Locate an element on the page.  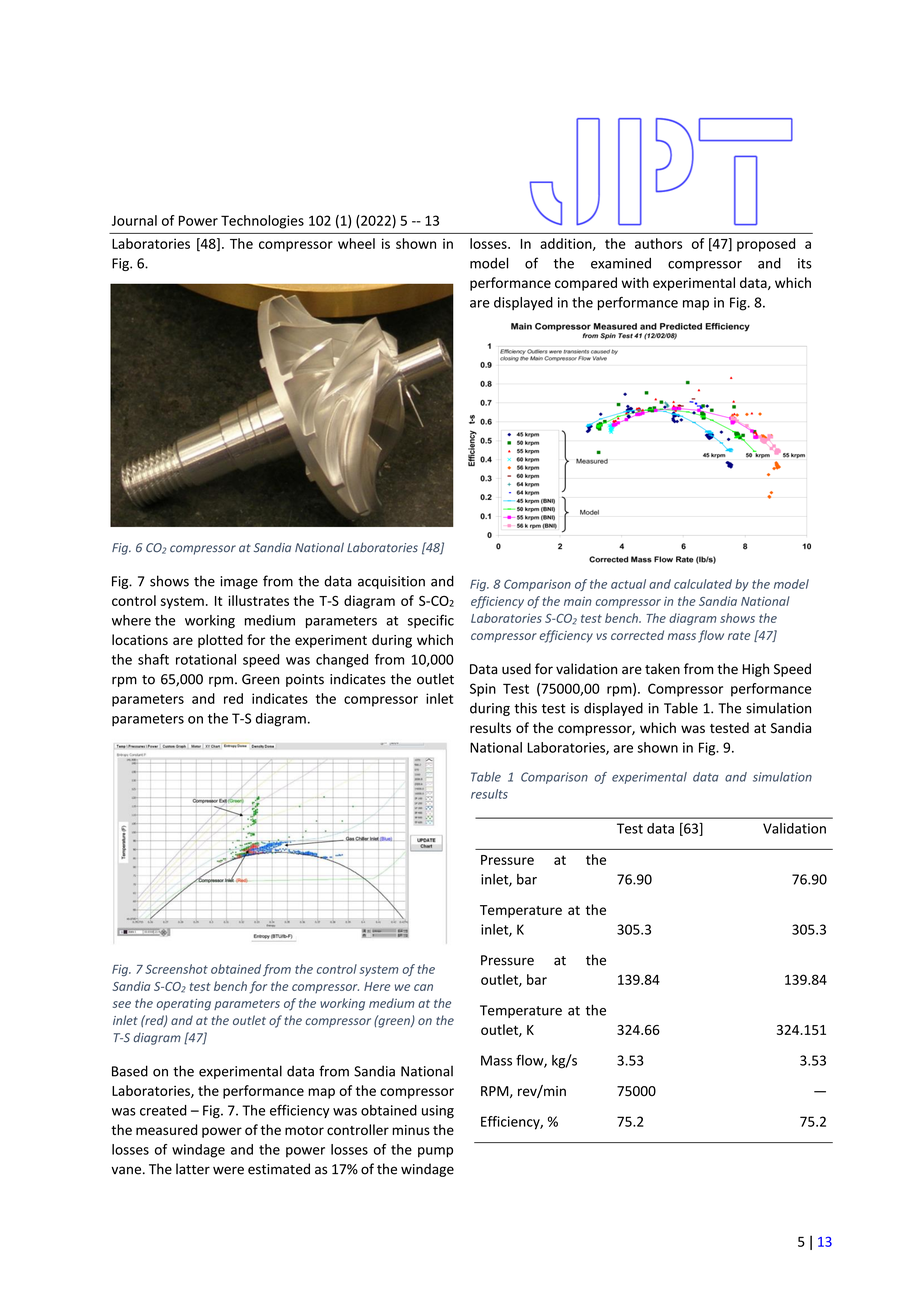
Technologies is located at coordinates (262, 222).
